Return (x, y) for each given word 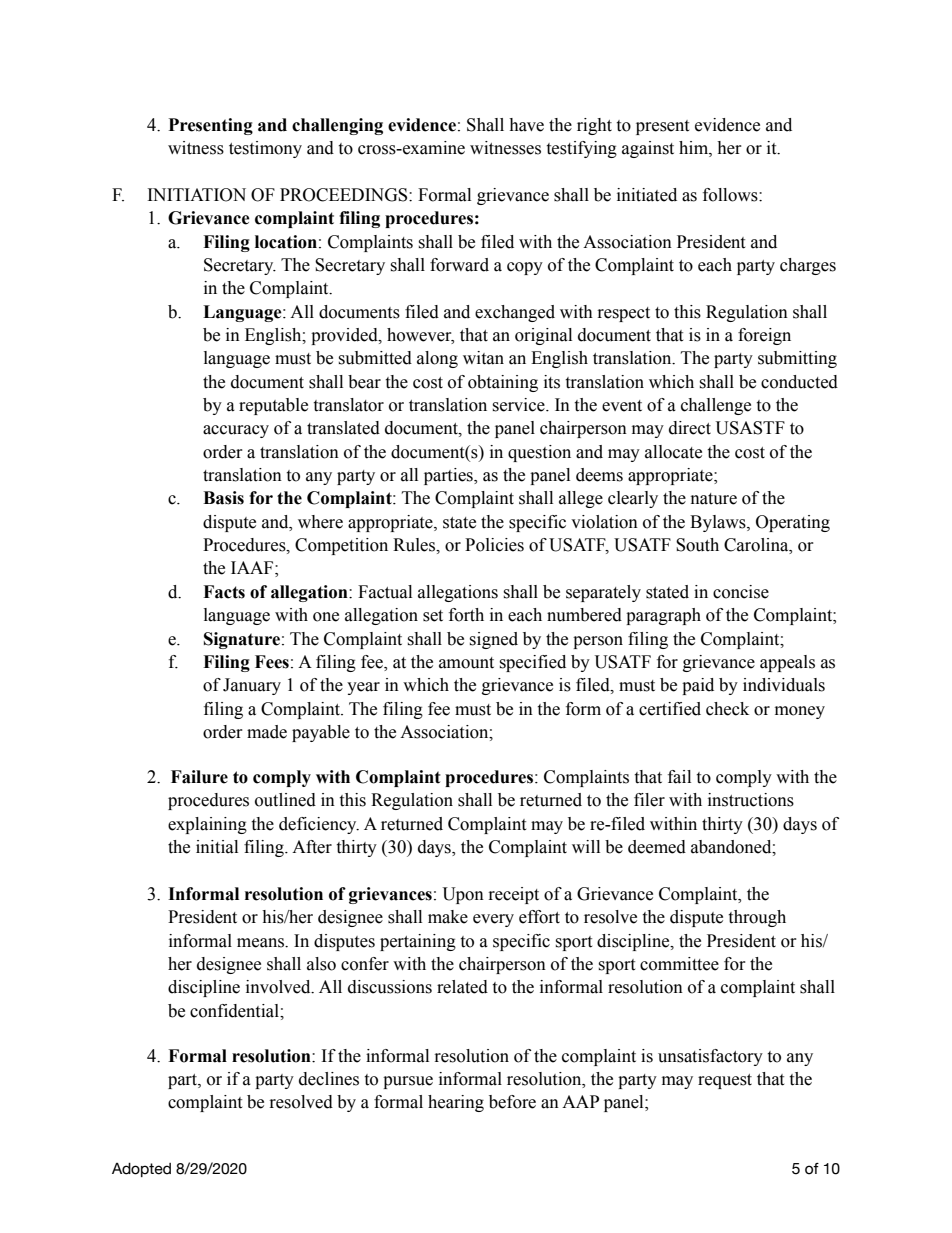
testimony (265, 149)
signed (493, 640)
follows (731, 195)
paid (698, 686)
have (526, 125)
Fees (272, 662)
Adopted (141, 1170)
